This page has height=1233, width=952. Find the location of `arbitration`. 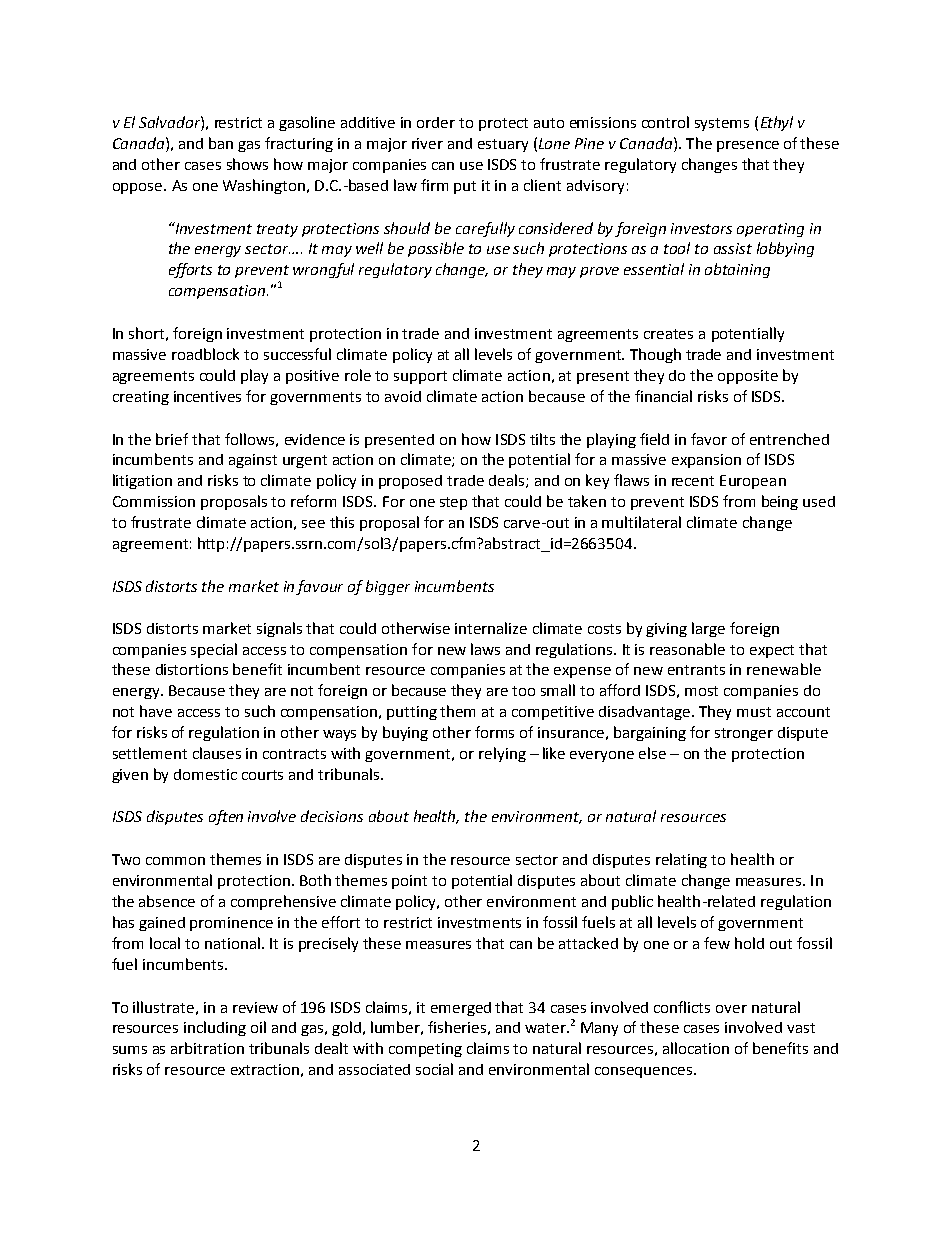

arbitration is located at coordinates (207, 1048).
